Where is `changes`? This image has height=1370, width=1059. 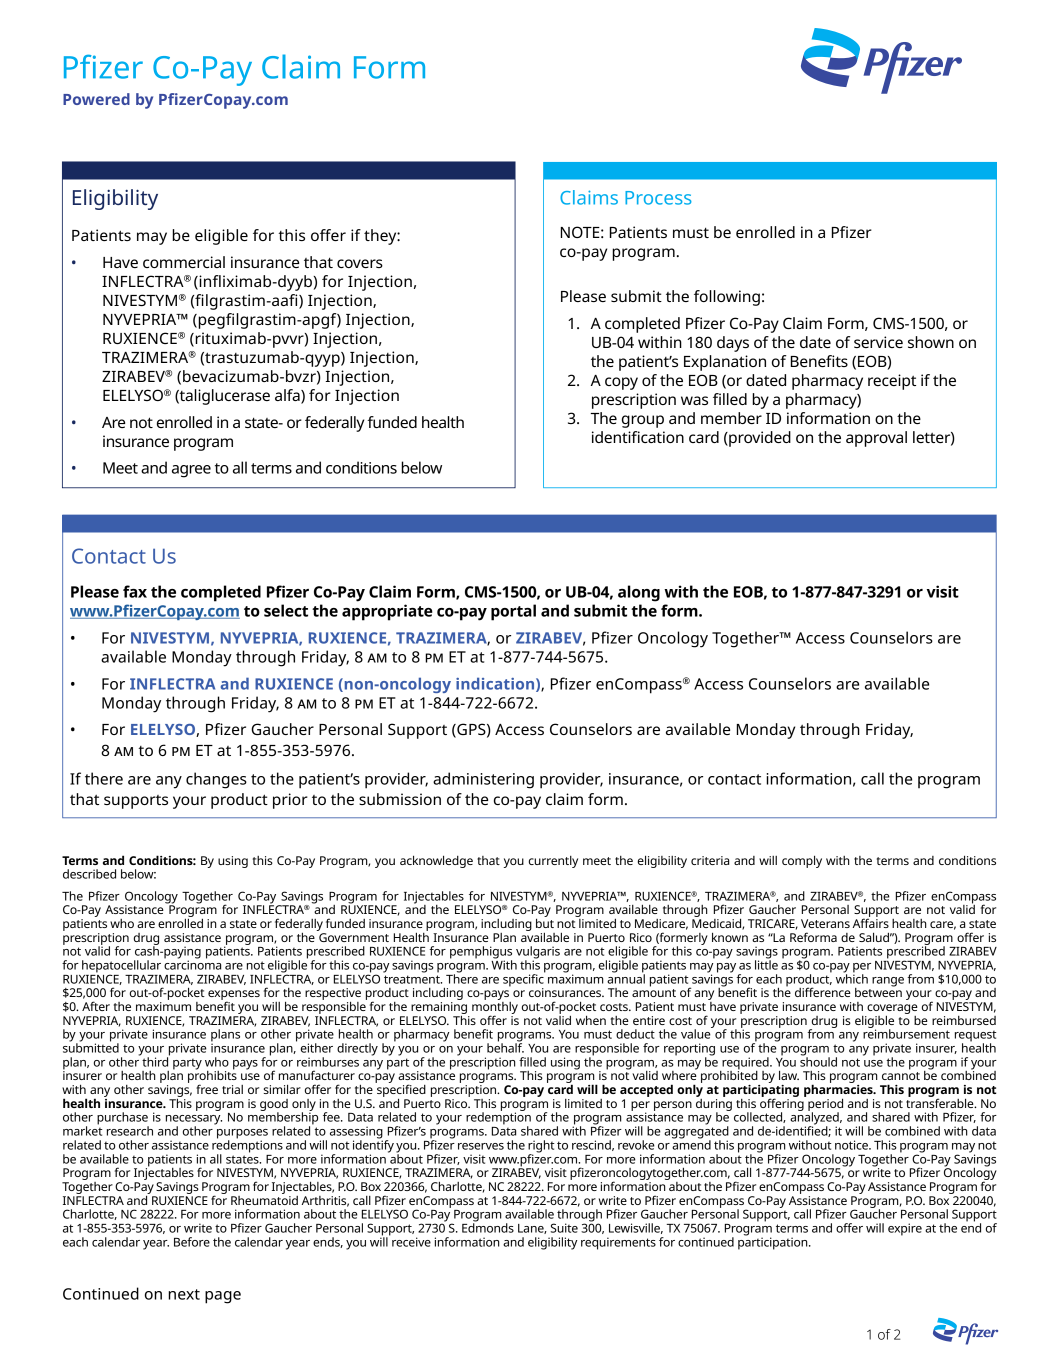
changes is located at coordinates (216, 780).
